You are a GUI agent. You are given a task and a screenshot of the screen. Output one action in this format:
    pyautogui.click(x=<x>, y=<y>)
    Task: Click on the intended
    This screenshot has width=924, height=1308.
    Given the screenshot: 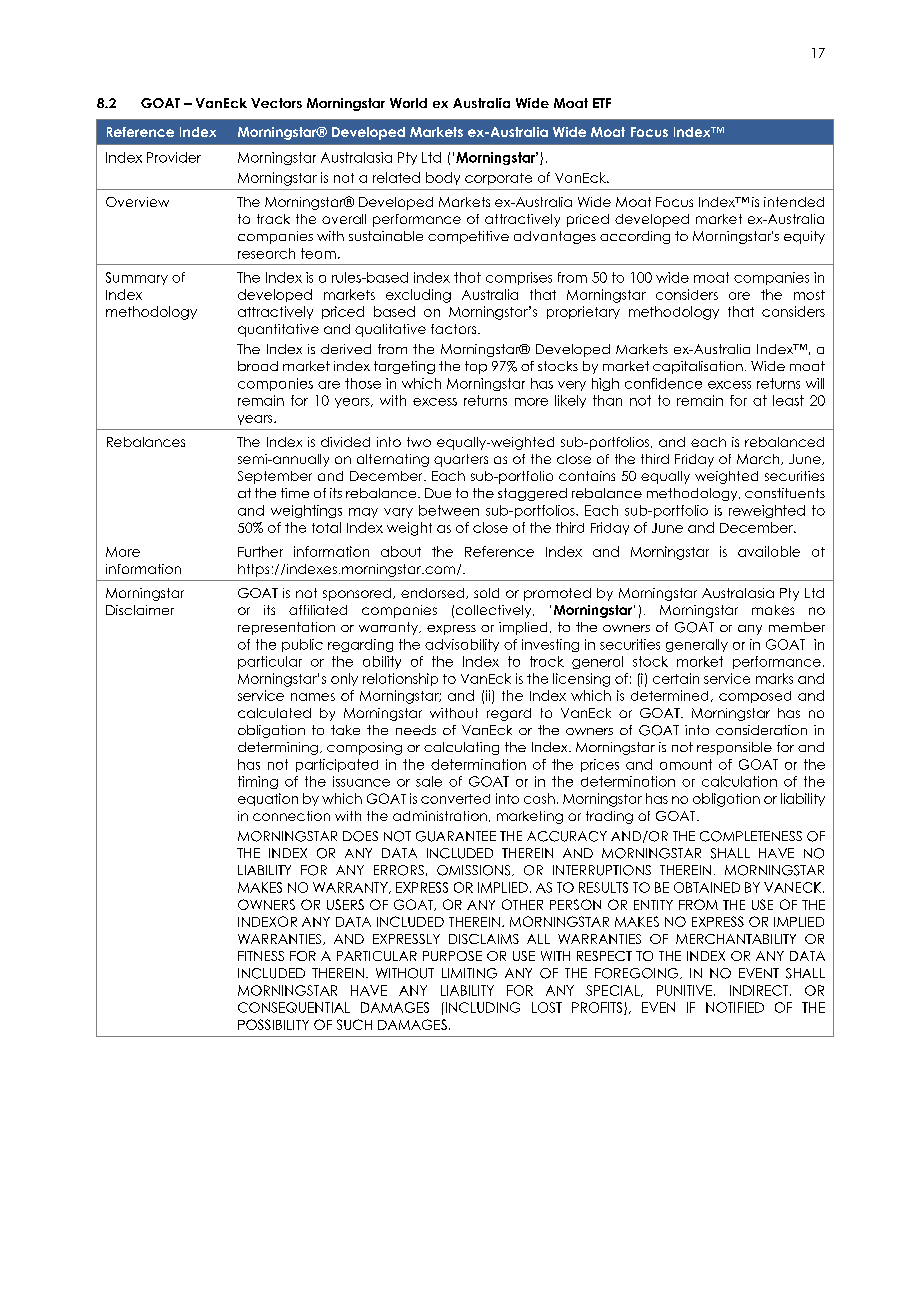 What is the action you would take?
    pyautogui.click(x=794, y=202)
